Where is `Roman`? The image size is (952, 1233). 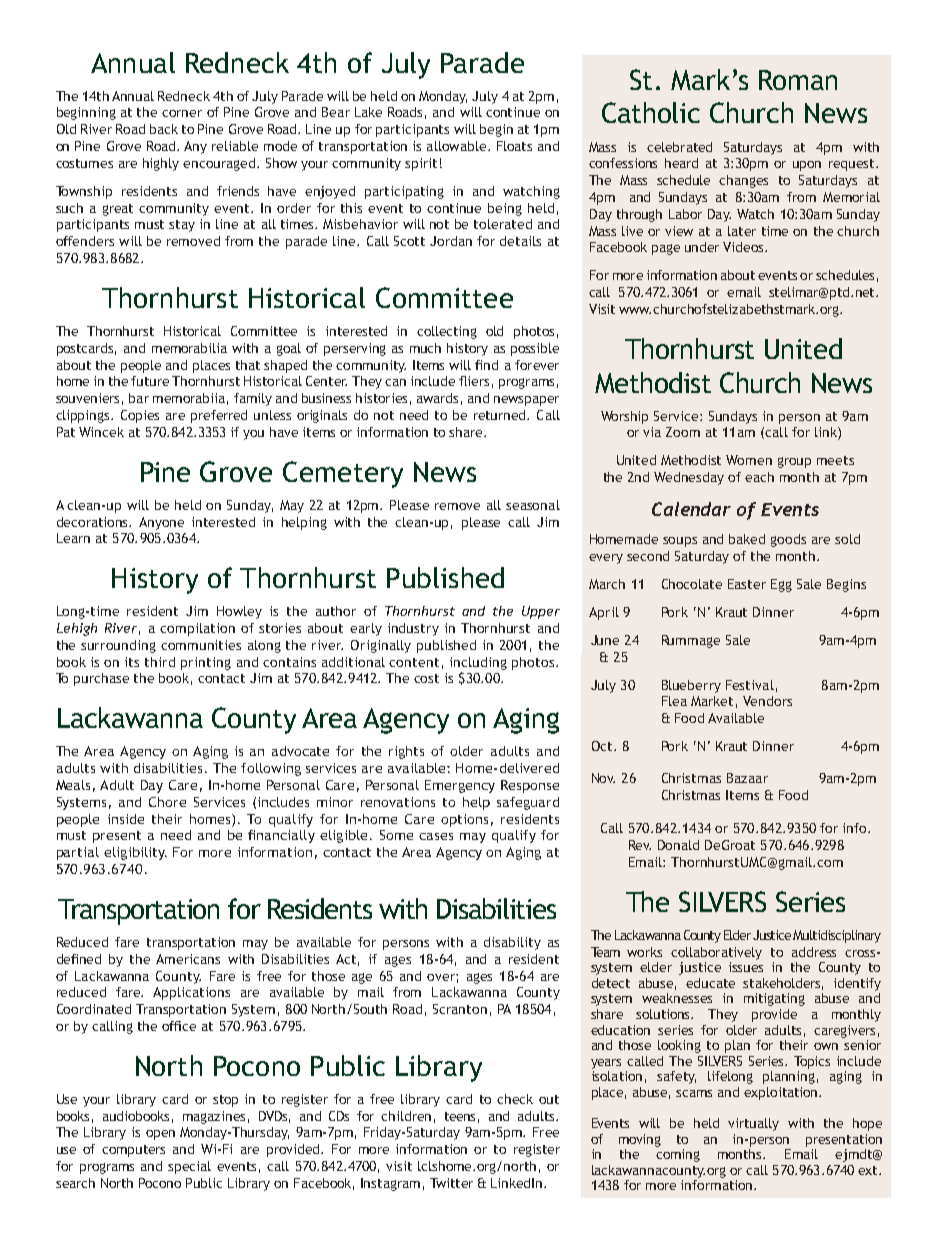
Roman is located at coordinates (798, 80).
